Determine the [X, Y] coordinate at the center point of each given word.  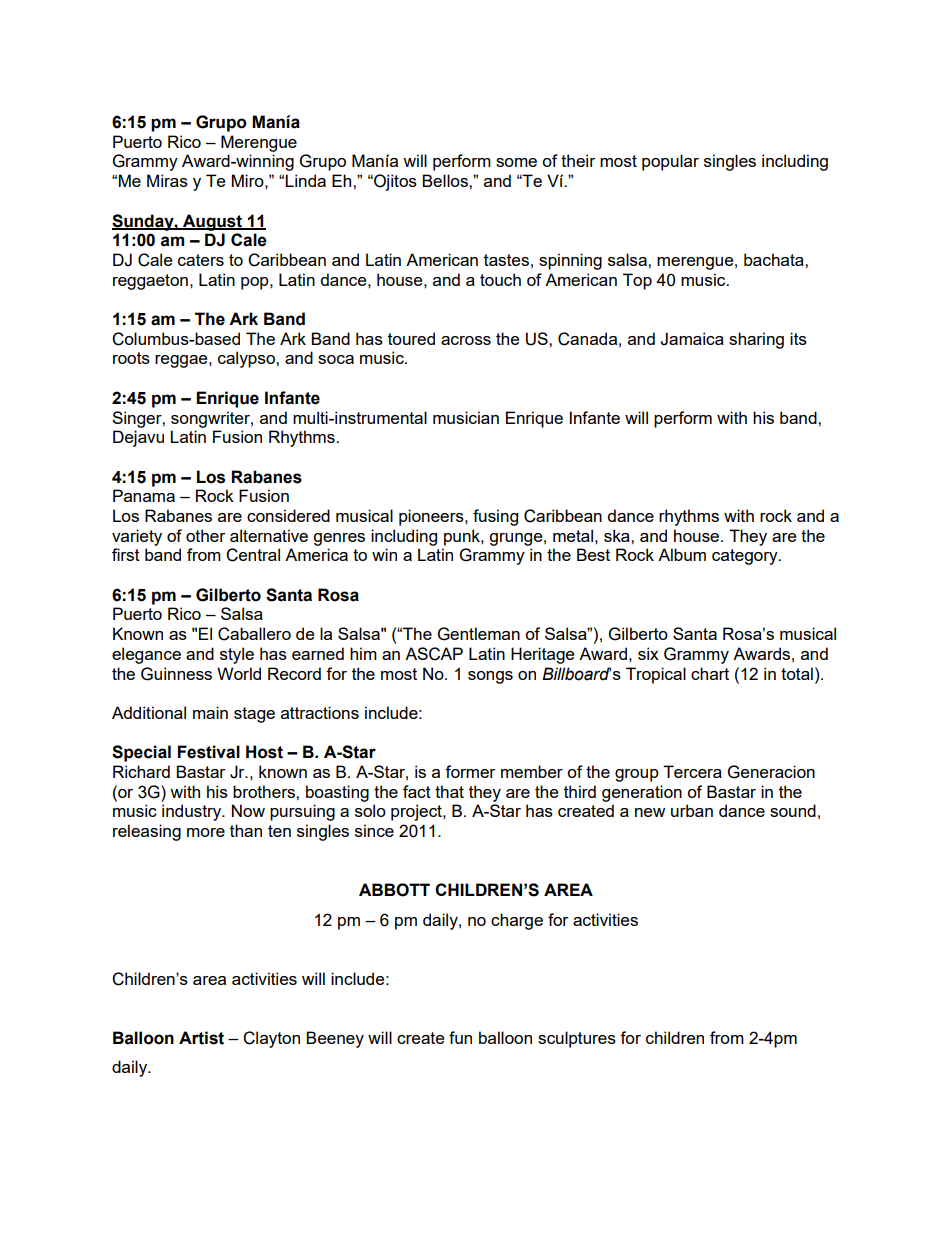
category [746, 557]
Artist [201, 1038]
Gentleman [479, 634]
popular [670, 162]
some [516, 162]
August [212, 222]
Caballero [254, 634]
